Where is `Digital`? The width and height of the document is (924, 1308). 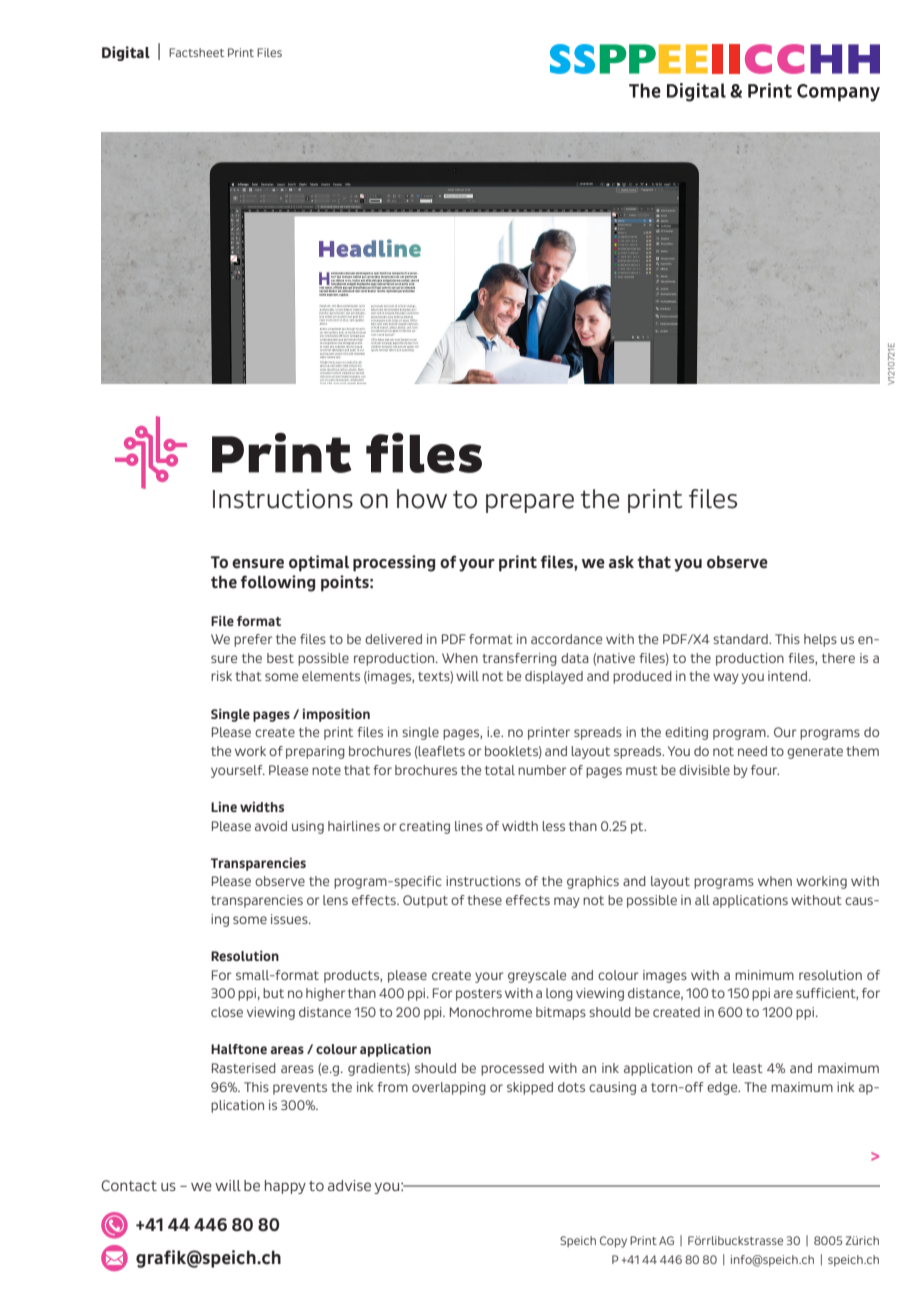 Digital is located at coordinates (126, 53).
